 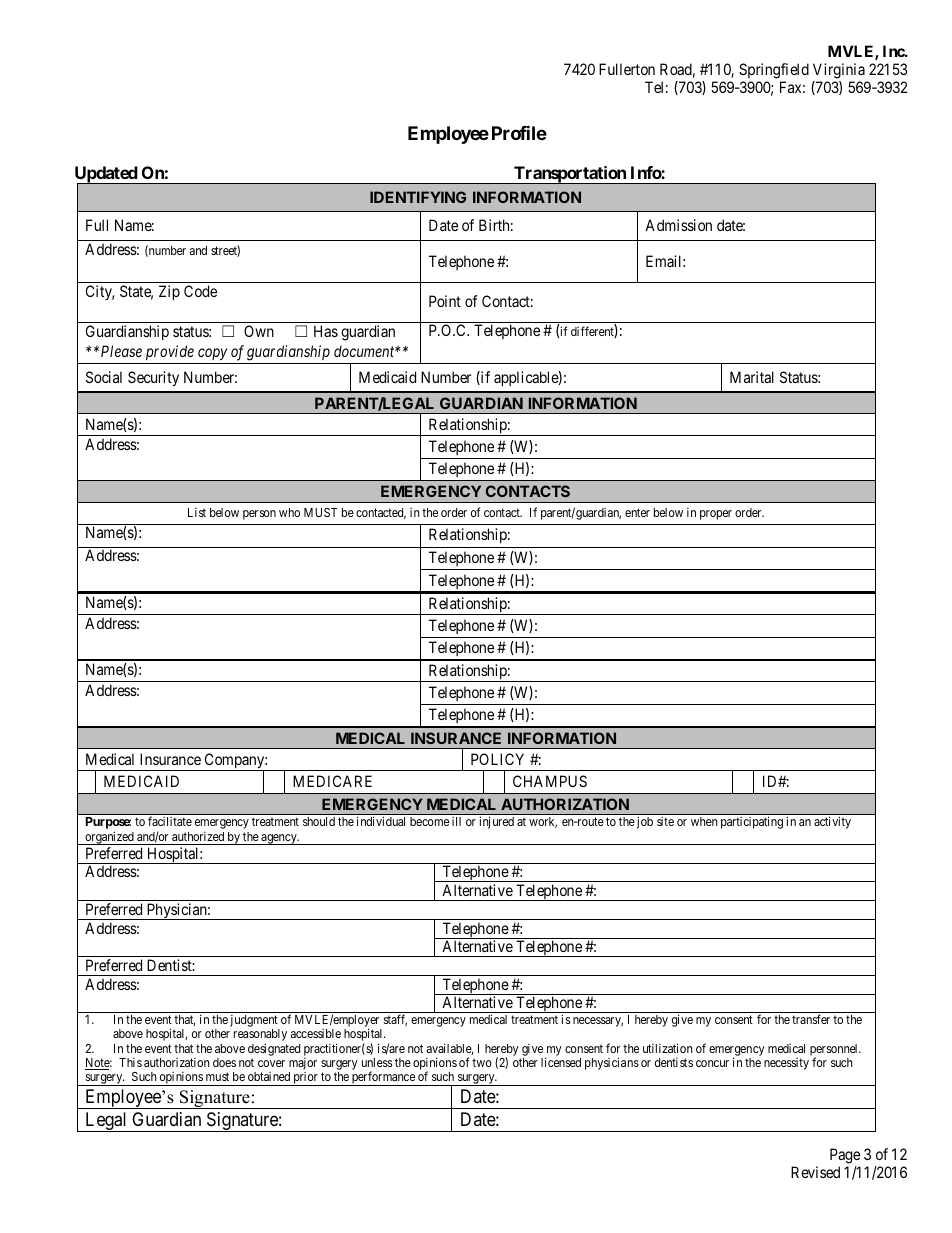 I want to click on does, so click(x=224, y=1062).
